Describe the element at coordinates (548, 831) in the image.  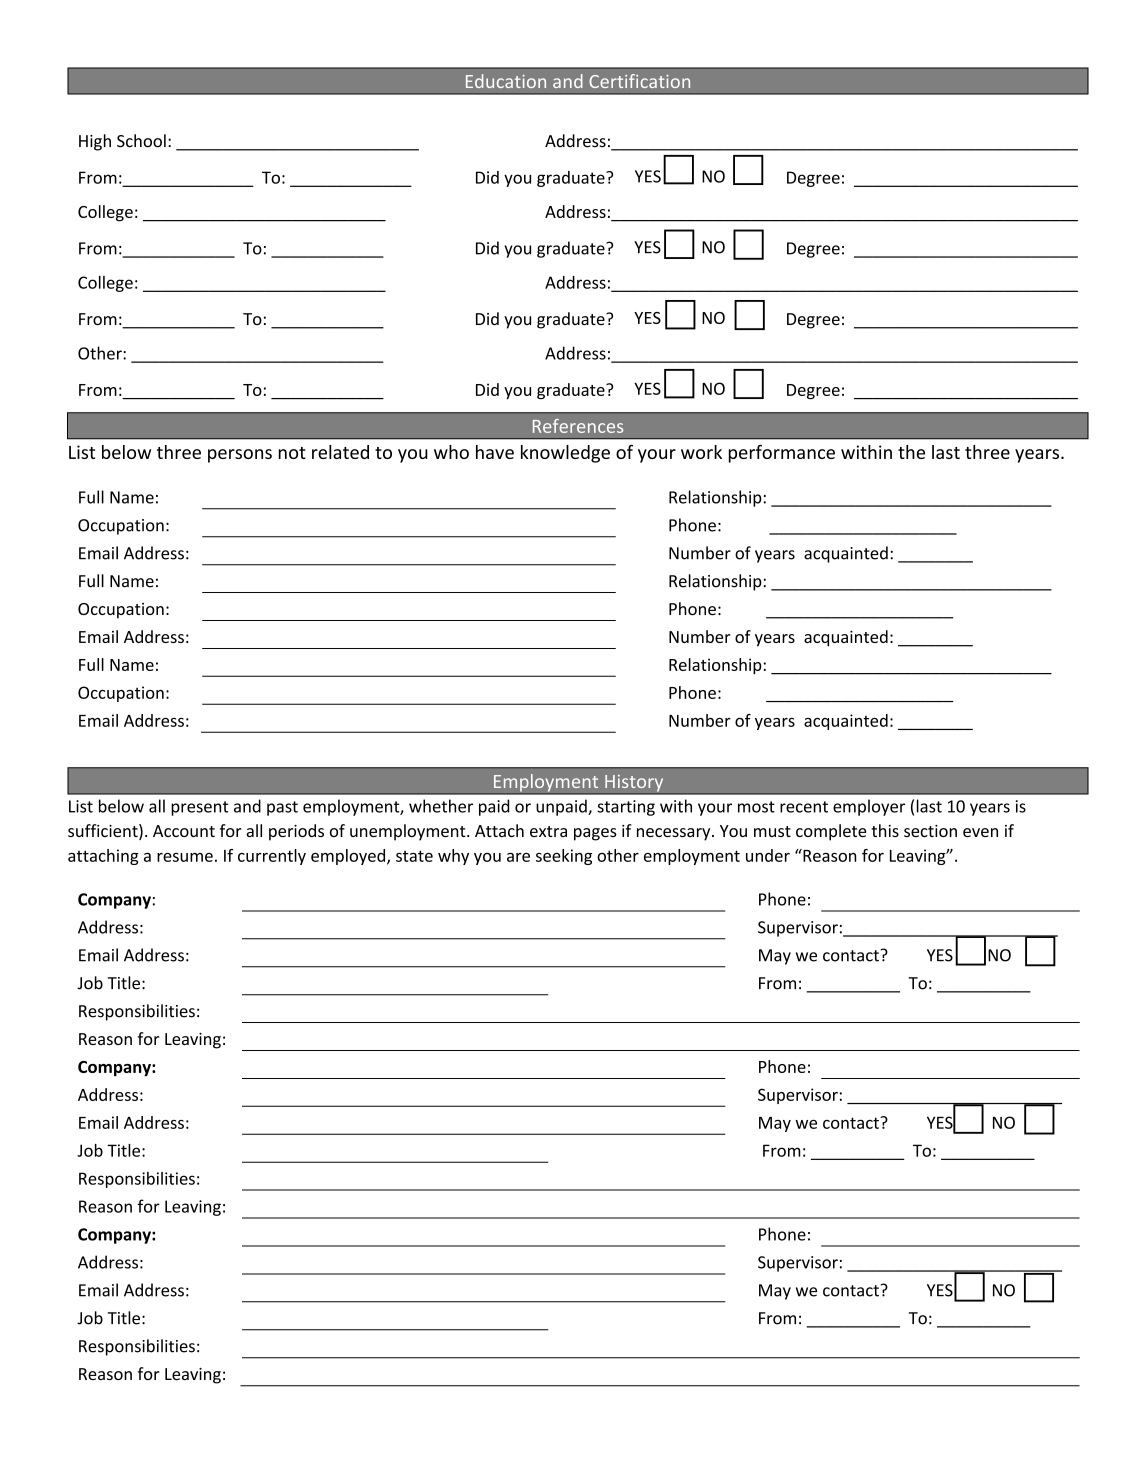
I see `extra` at that location.
